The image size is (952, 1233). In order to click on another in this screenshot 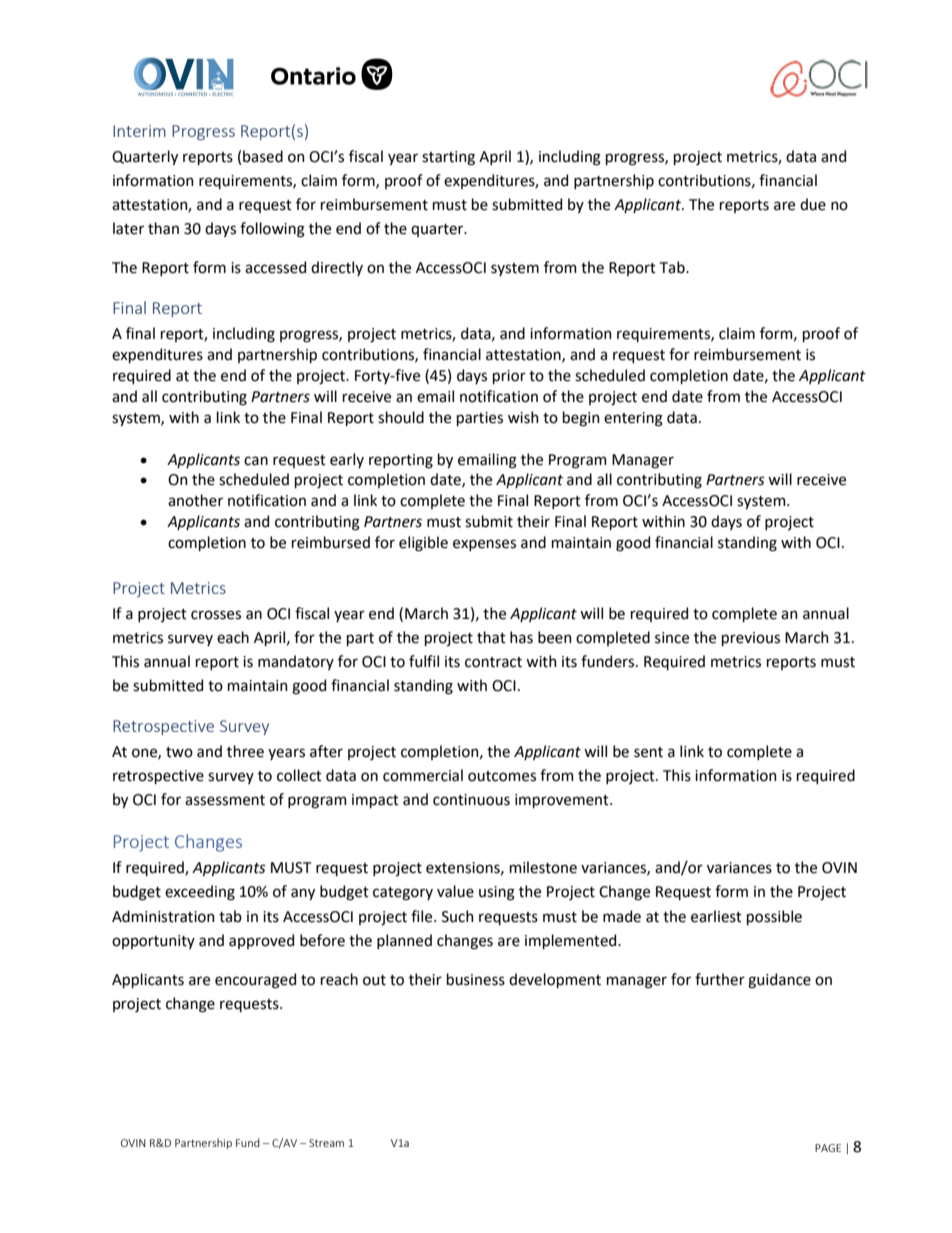, I will do `click(195, 500)`.
